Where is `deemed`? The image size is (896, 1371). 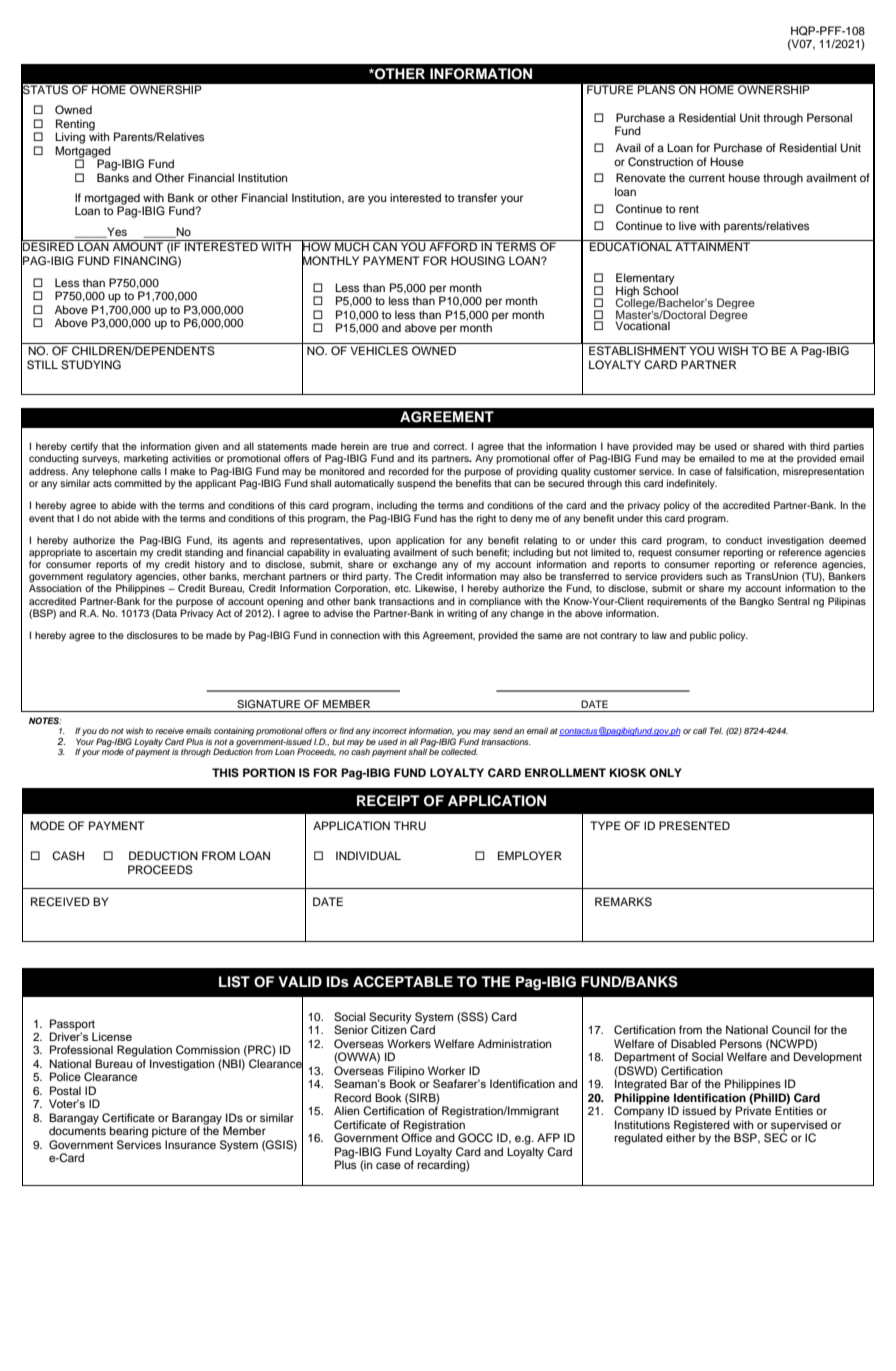
deemed is located at coordinates (847, 540).
